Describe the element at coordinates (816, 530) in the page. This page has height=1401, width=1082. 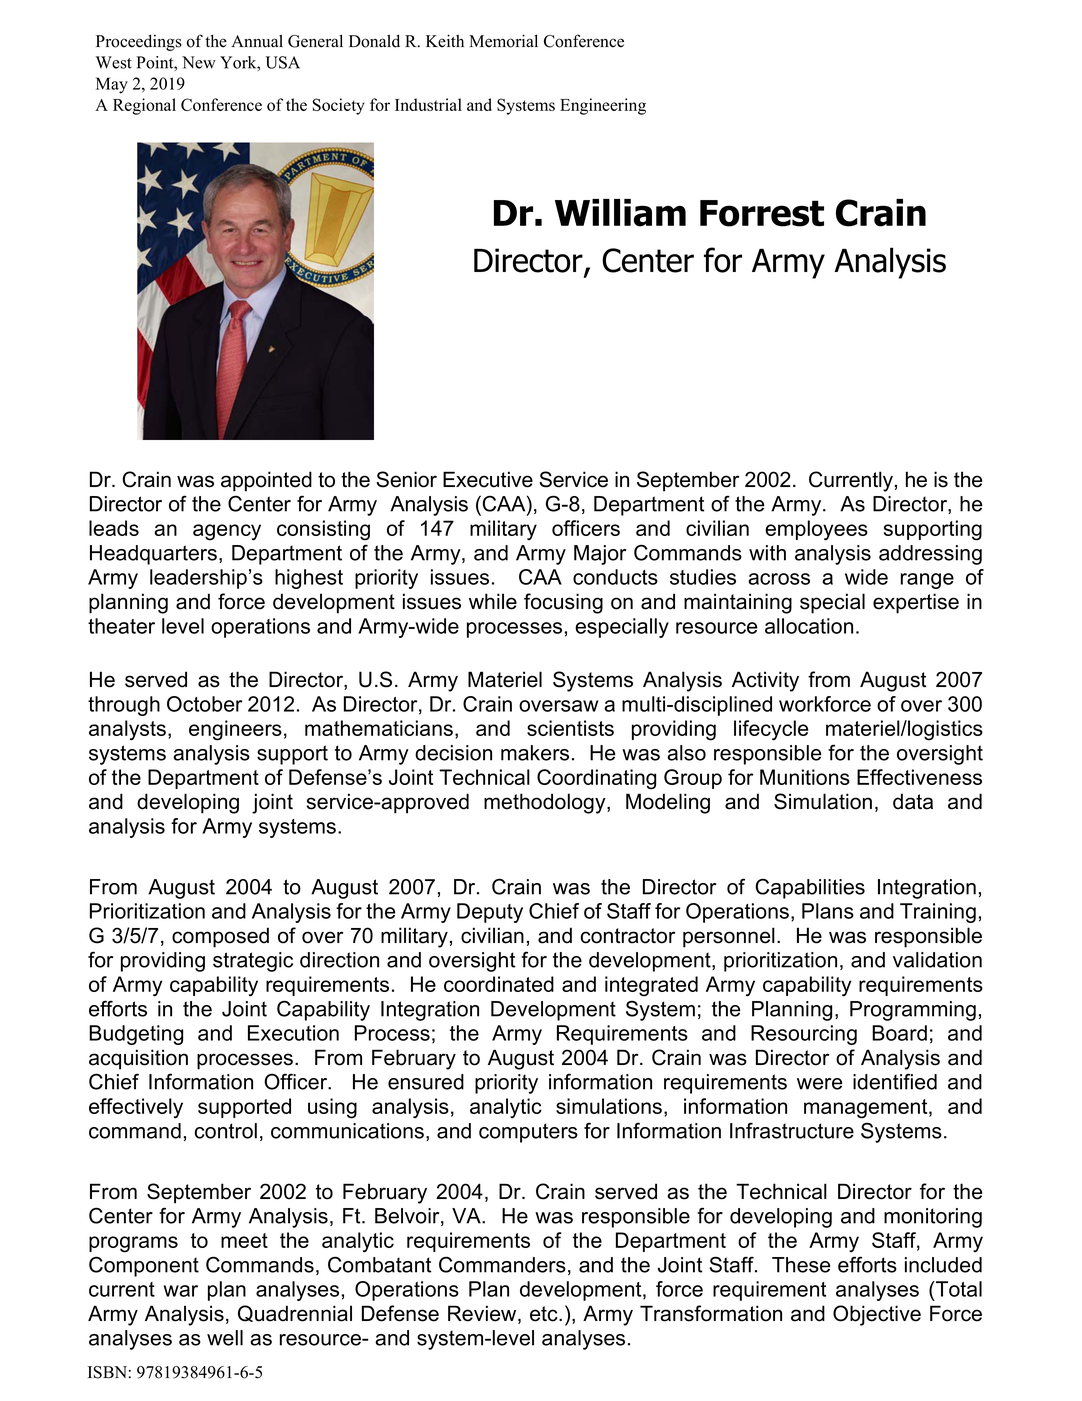
I see `employees` at that location.
